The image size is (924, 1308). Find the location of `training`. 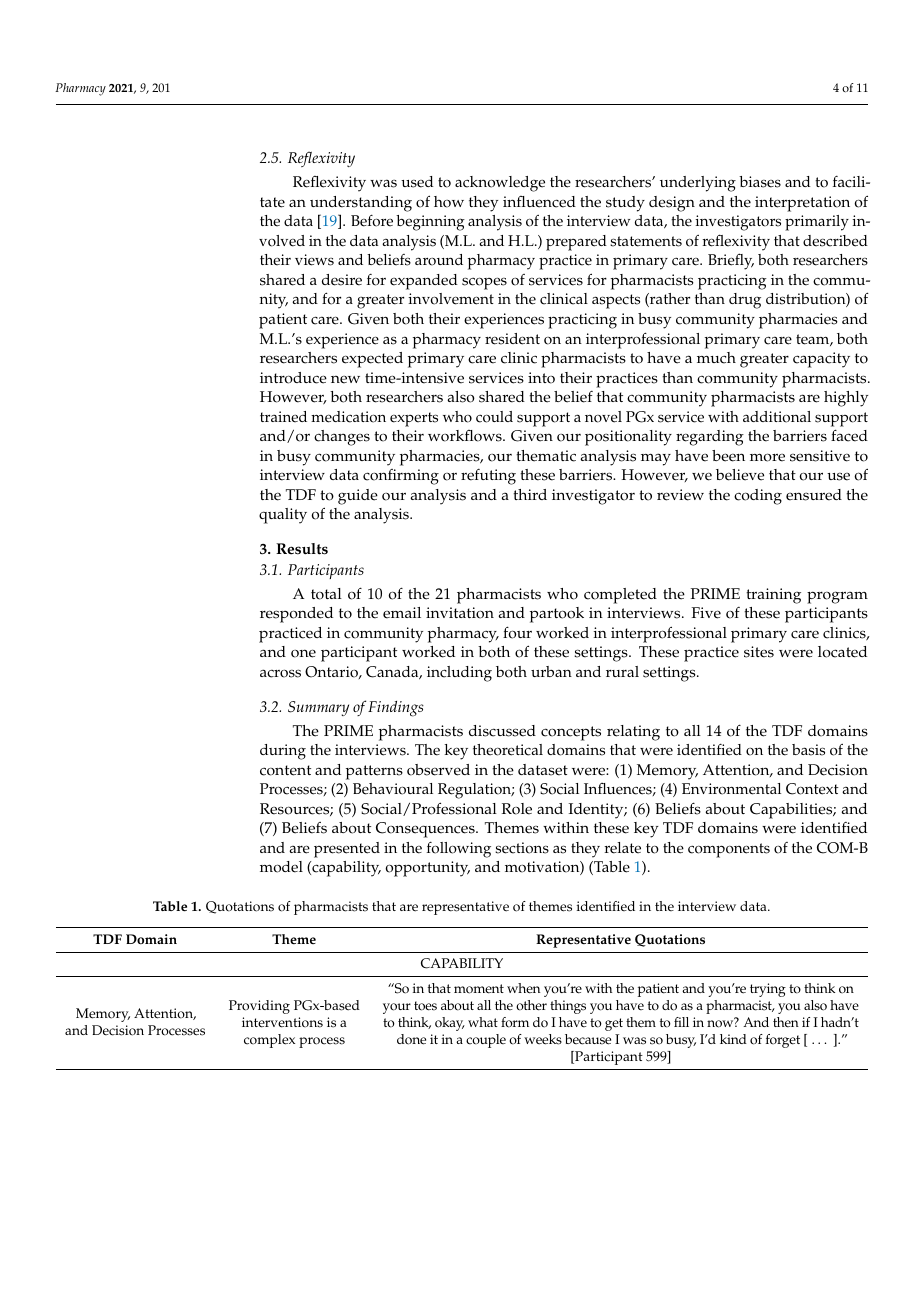

training is located at coordinates (773, 596).
